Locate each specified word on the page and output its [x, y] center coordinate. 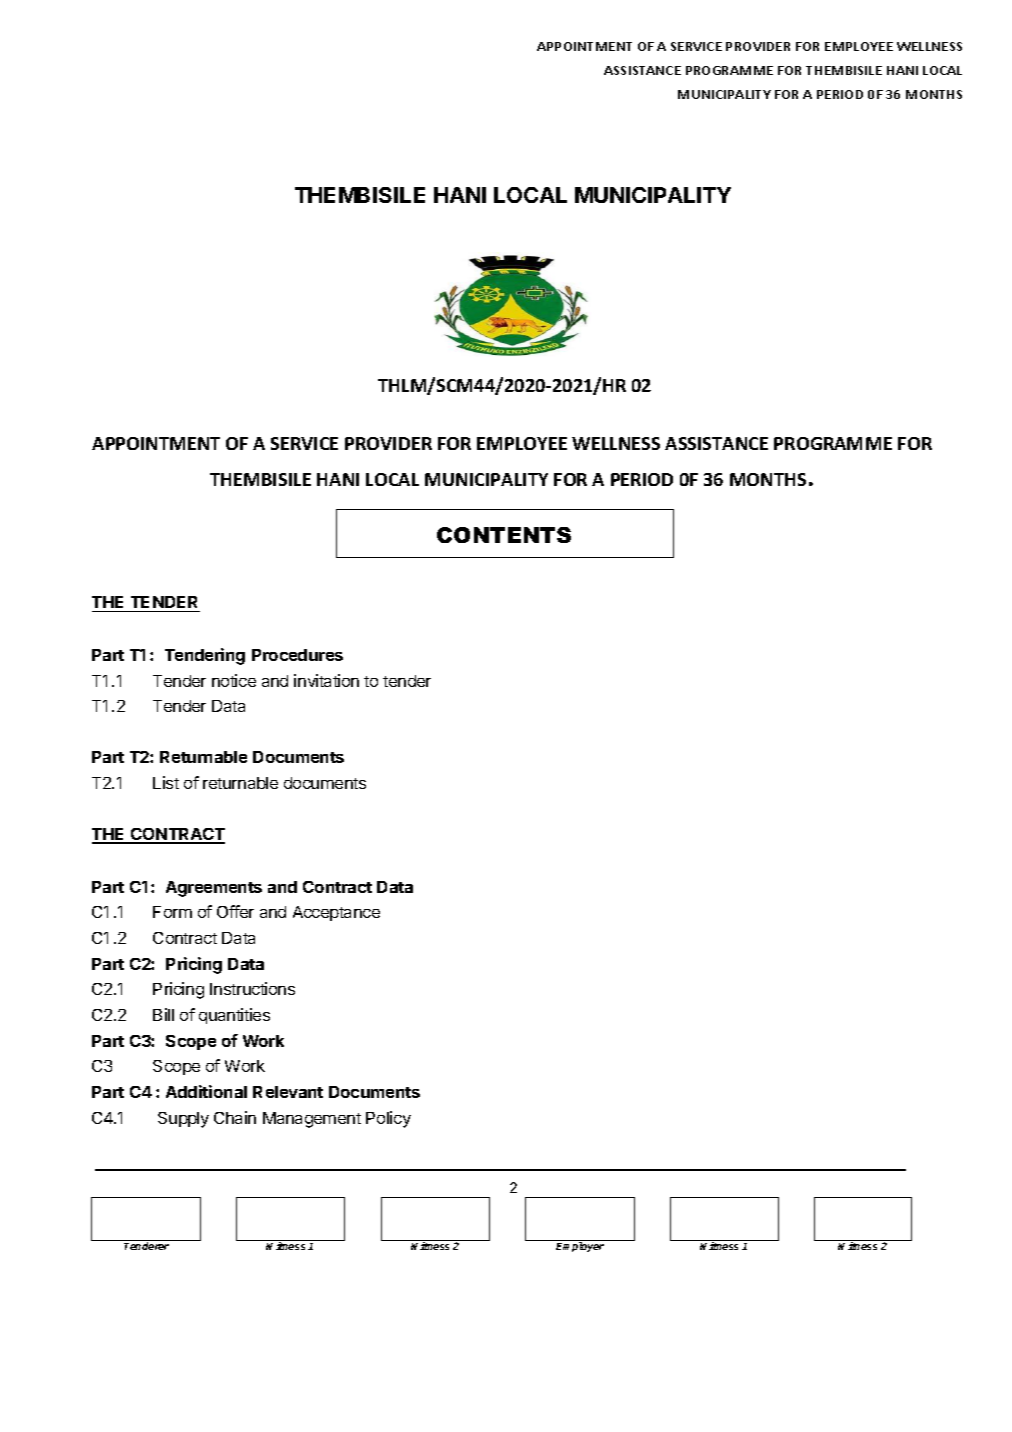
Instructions [252, 988]
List [166, 782]
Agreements [214, 889]
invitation [326, 680]
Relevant [288, 1092]
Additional [206, 1091]
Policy [388, 1119]
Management [312, 1120]
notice [234, 680]
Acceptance [336, 913]
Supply [183, 1120]
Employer [580, 1247]
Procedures [297, 655]
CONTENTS [504, 535]
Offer [235, 911]
